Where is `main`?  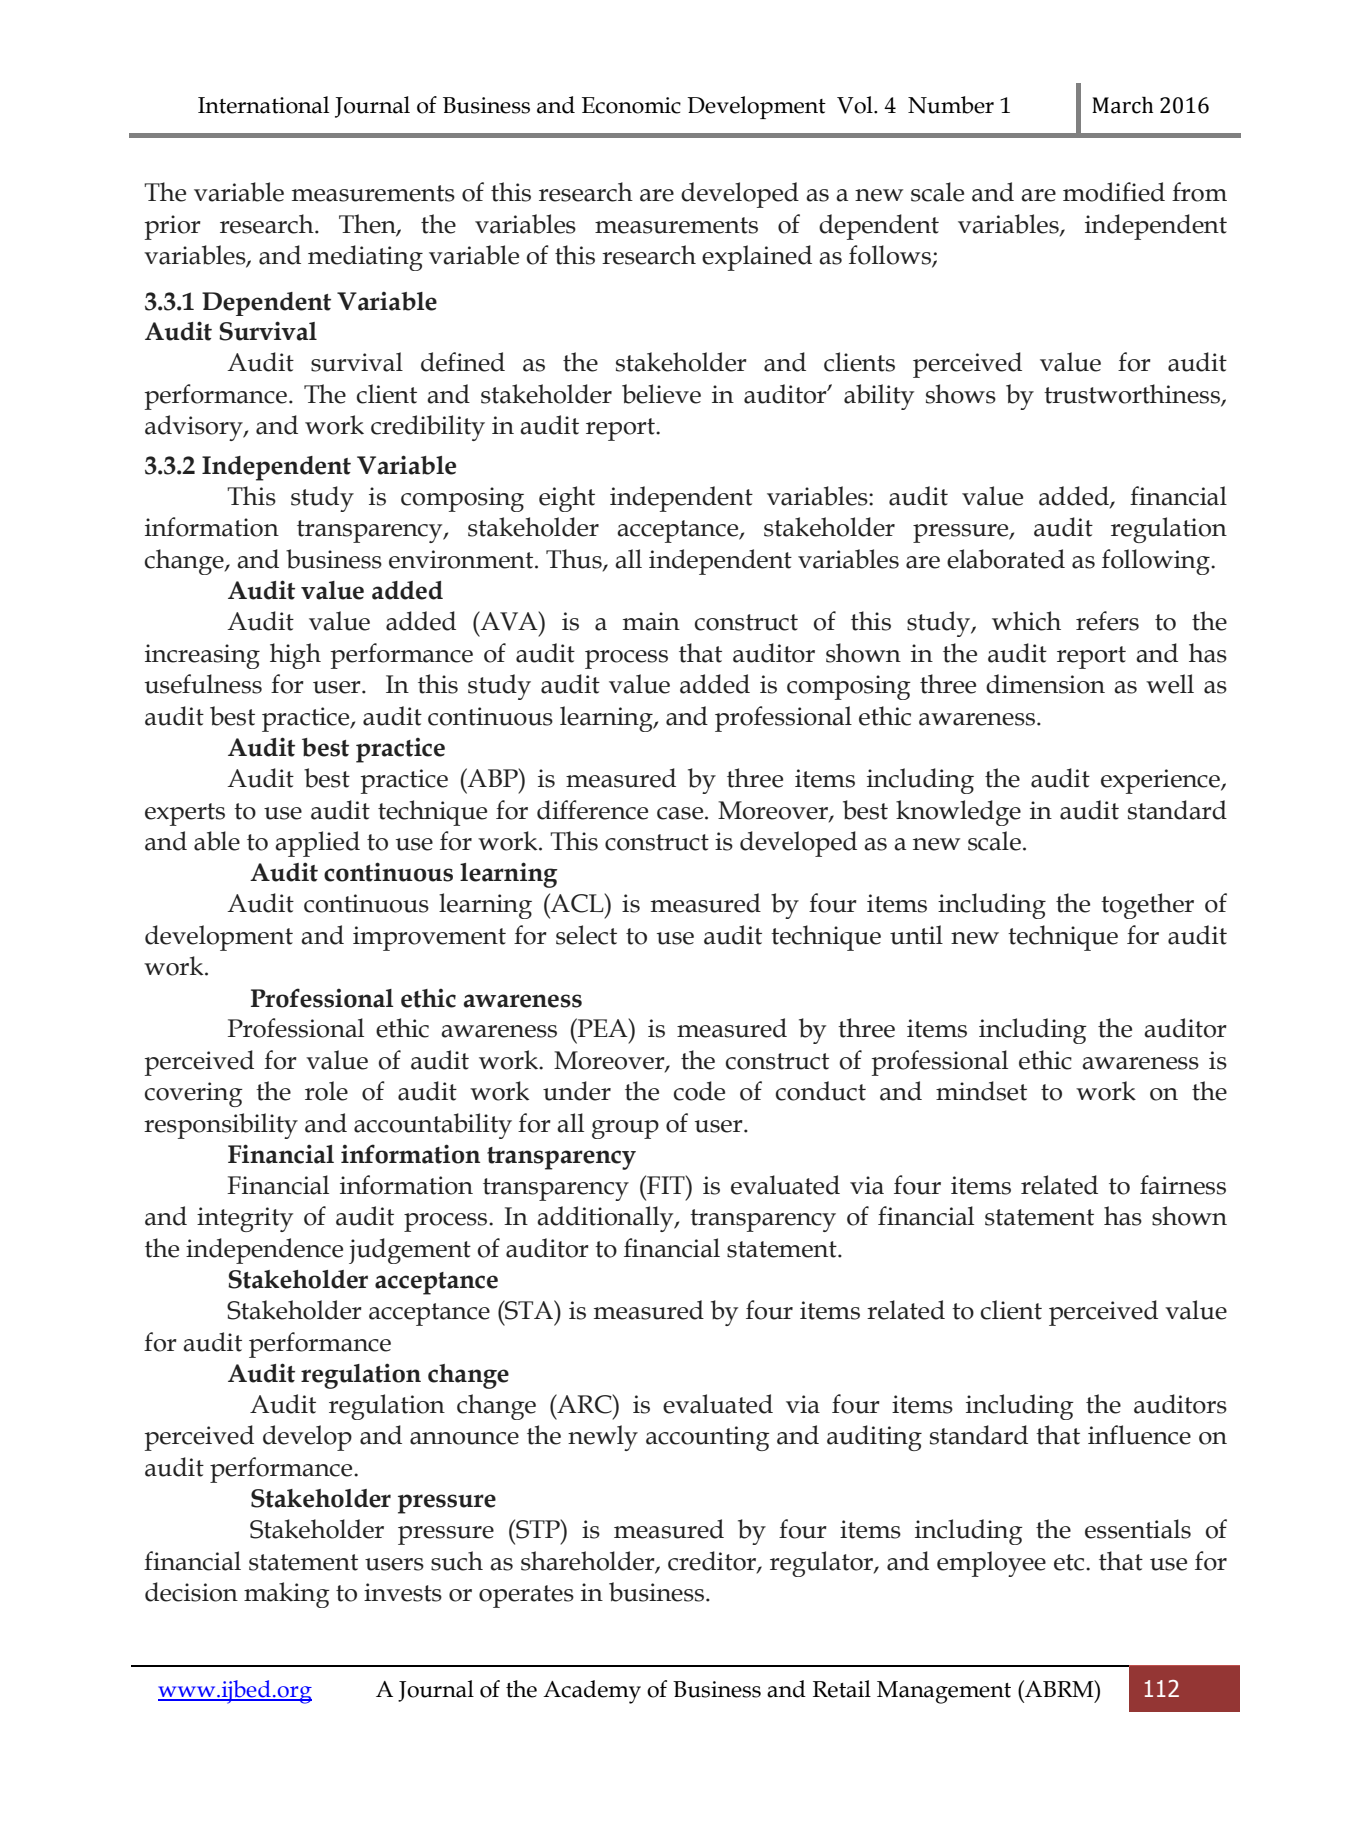 main is located at coordinates (651, 621).
